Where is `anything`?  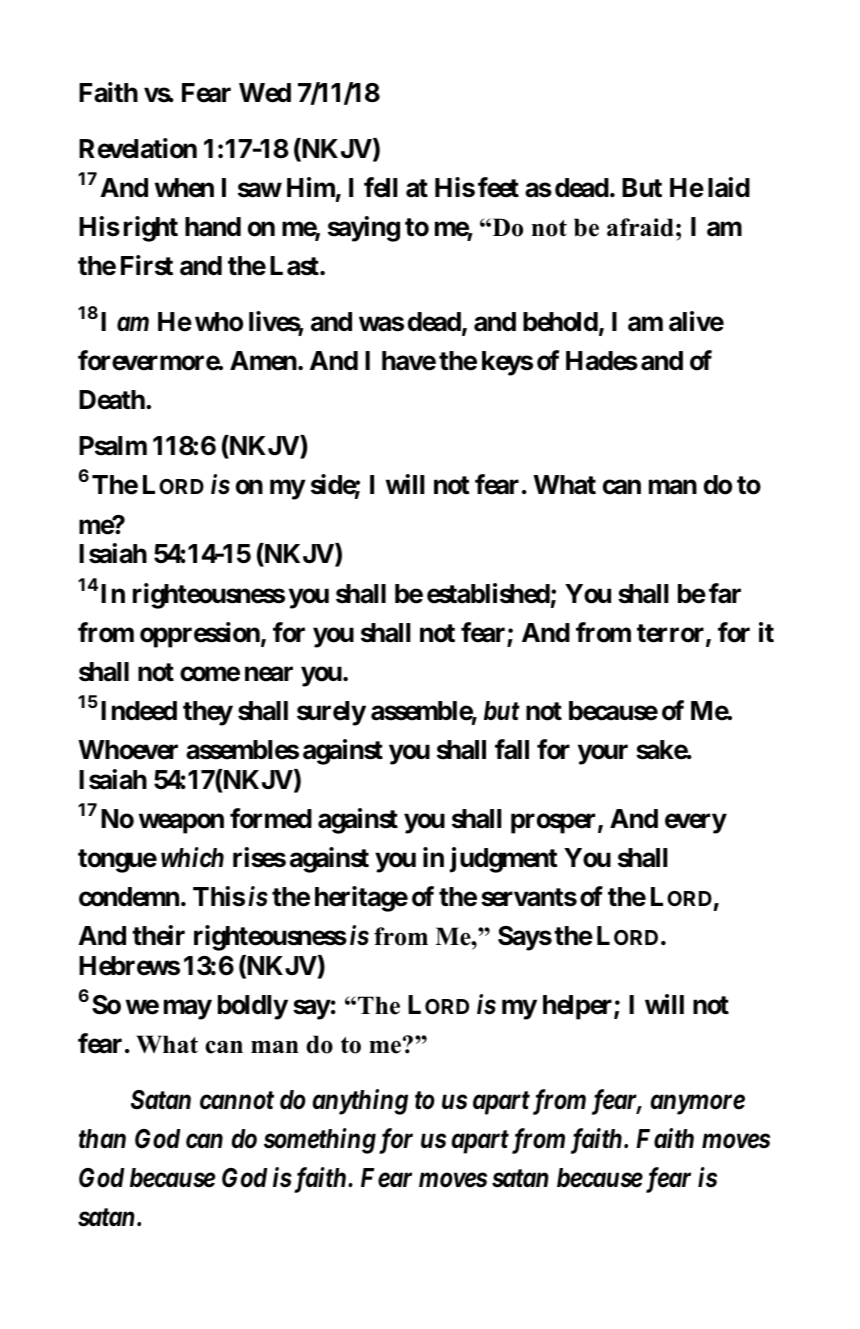 anything is located at coordinates (360, 1102).
